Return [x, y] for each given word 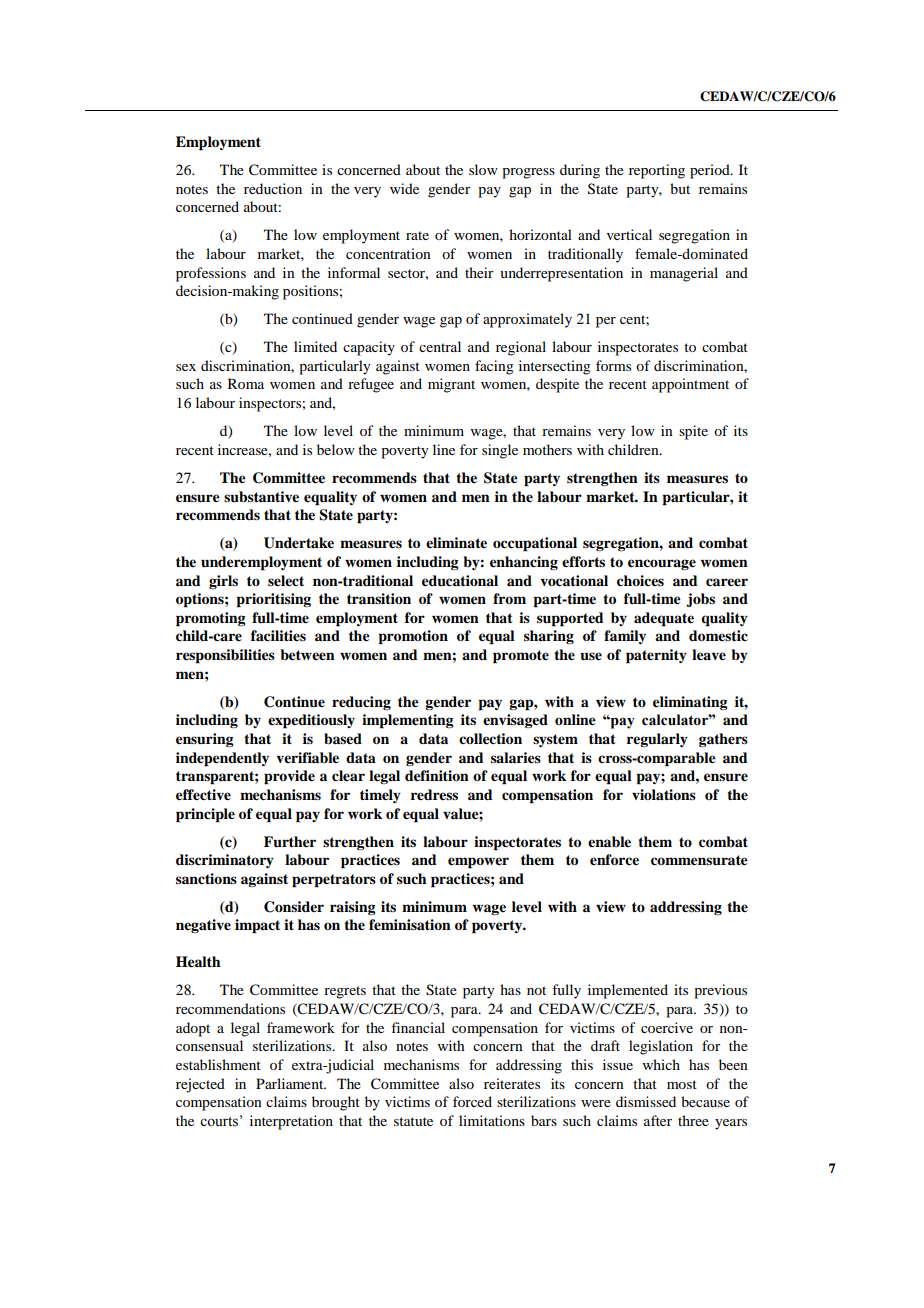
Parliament [291, 1083]
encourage [662, 564]
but [680, 188]
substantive [261, 497]
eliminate [456, 542]
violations [664, 794]
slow [483, 169]
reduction [273, 188]
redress [434, 795]
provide [289, 777]
